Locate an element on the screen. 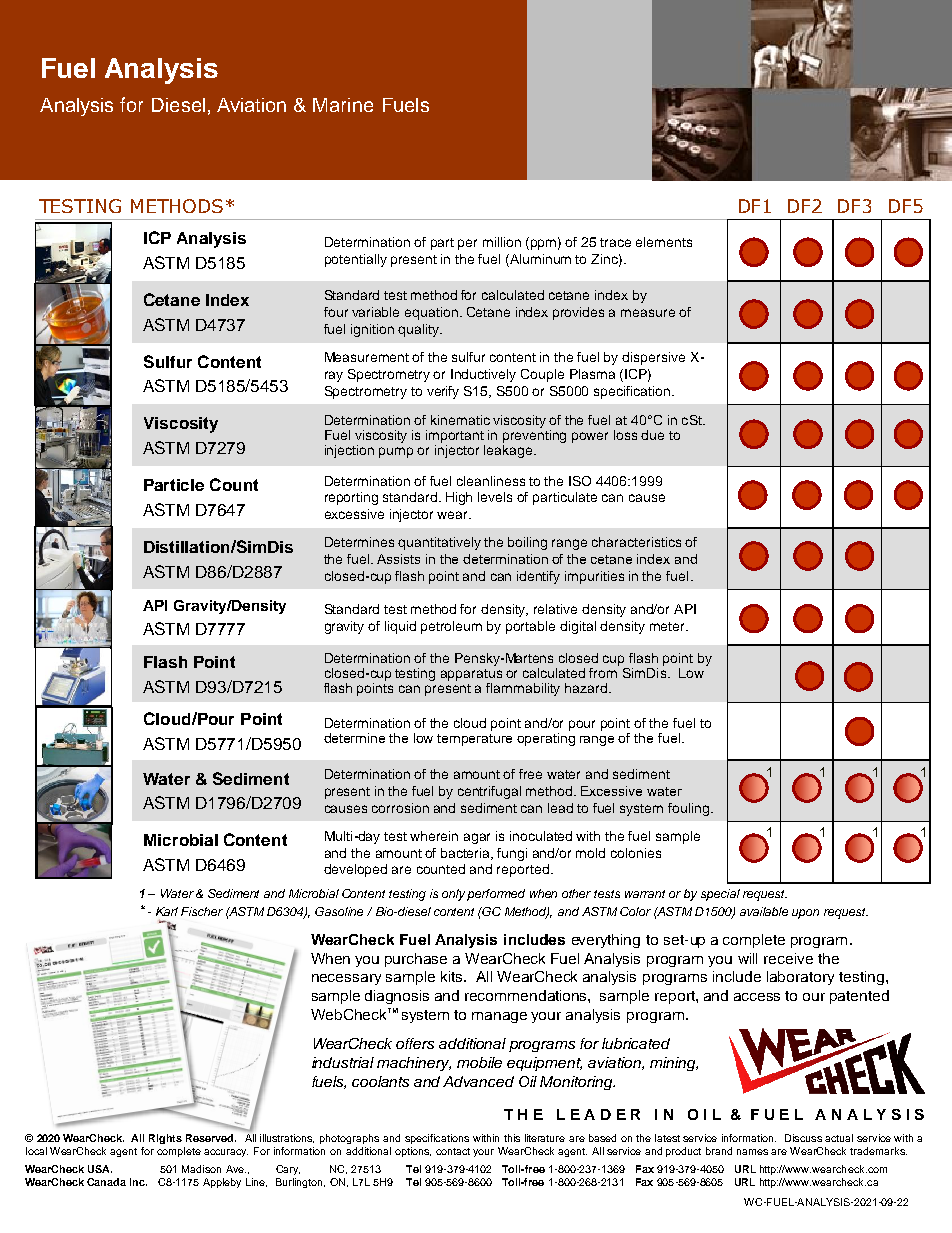  available is located at coordinates (764, 911).
